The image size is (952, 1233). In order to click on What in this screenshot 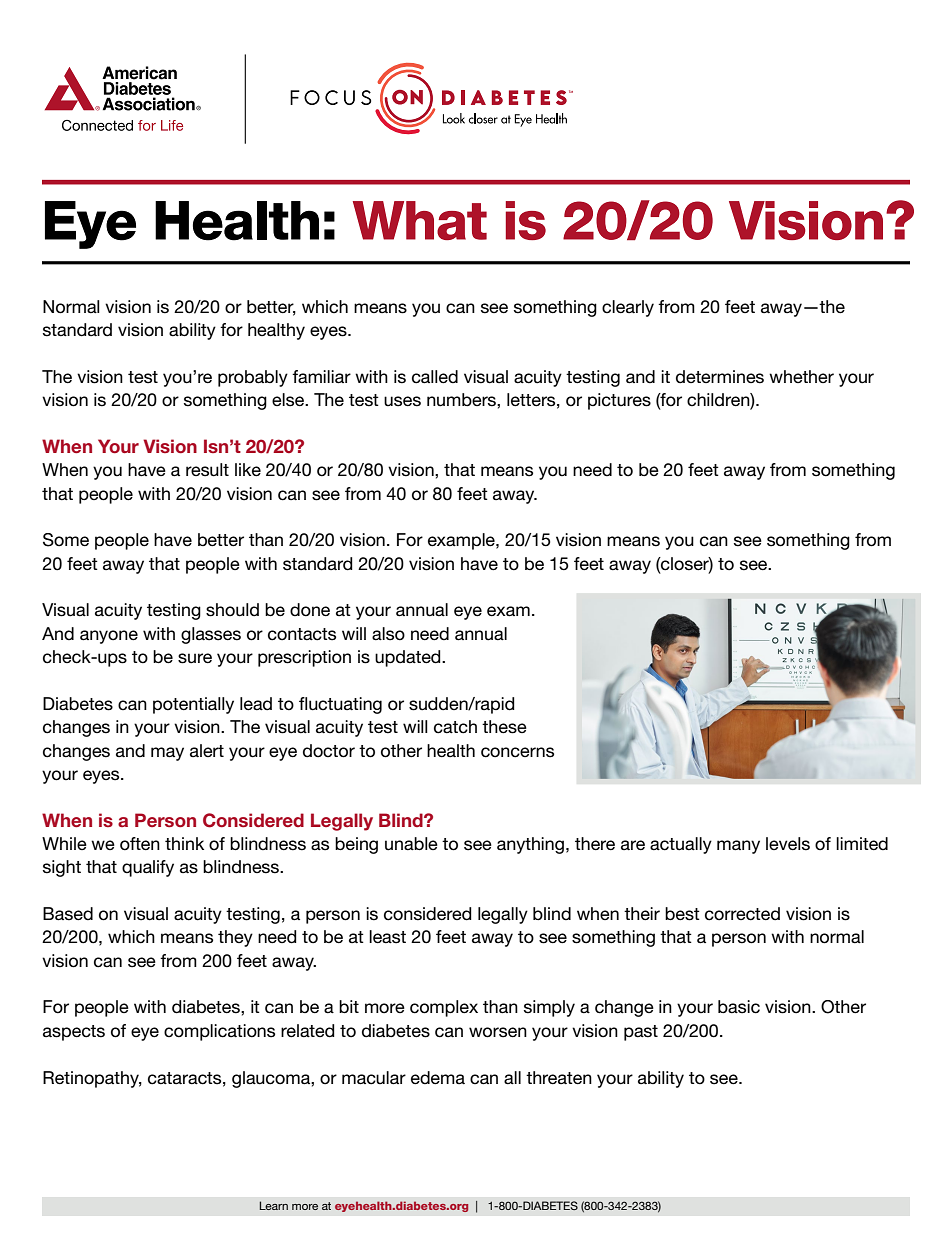, I will do `click(420, 220)`.
